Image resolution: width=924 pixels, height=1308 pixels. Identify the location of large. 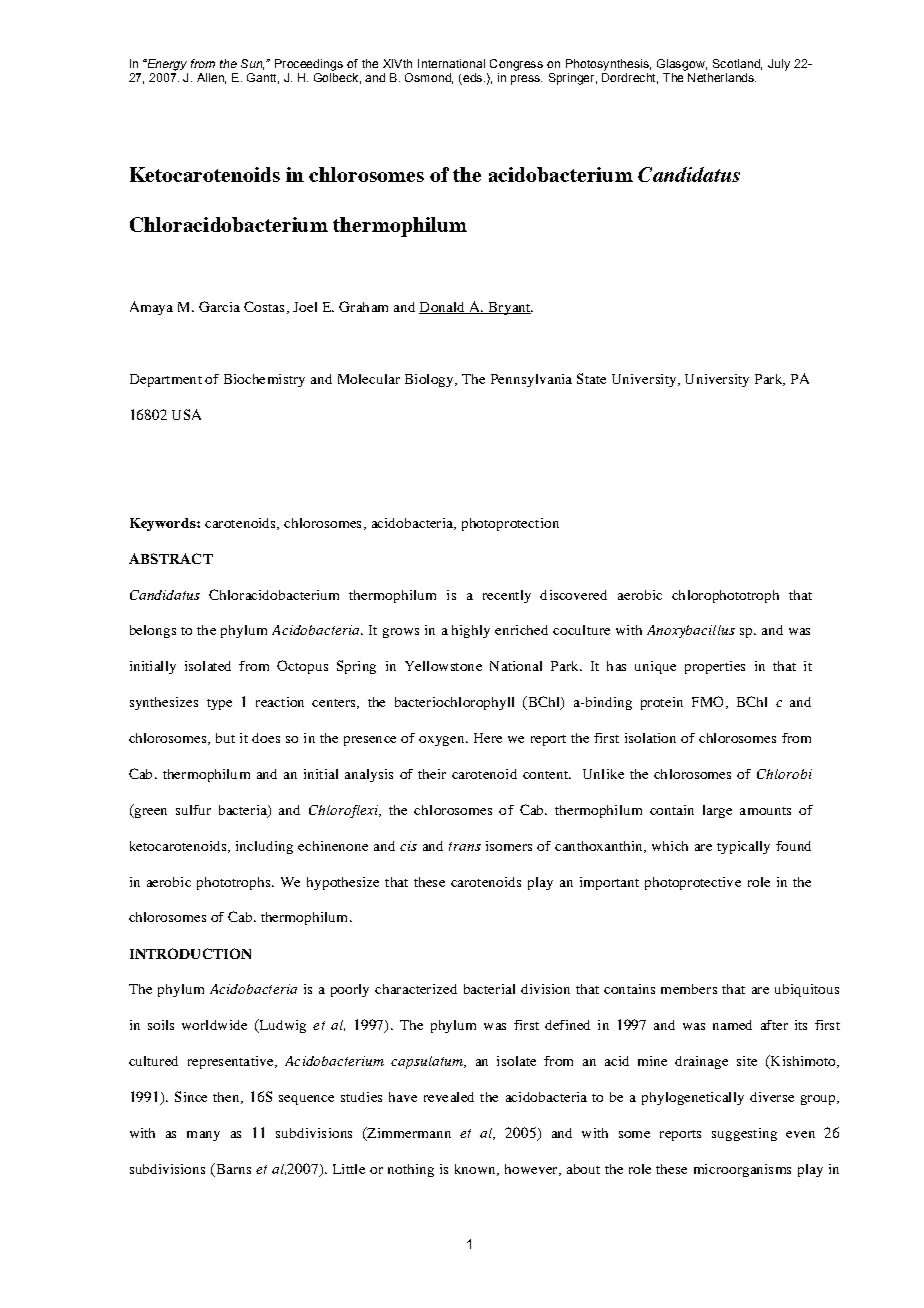
(717, 811).
